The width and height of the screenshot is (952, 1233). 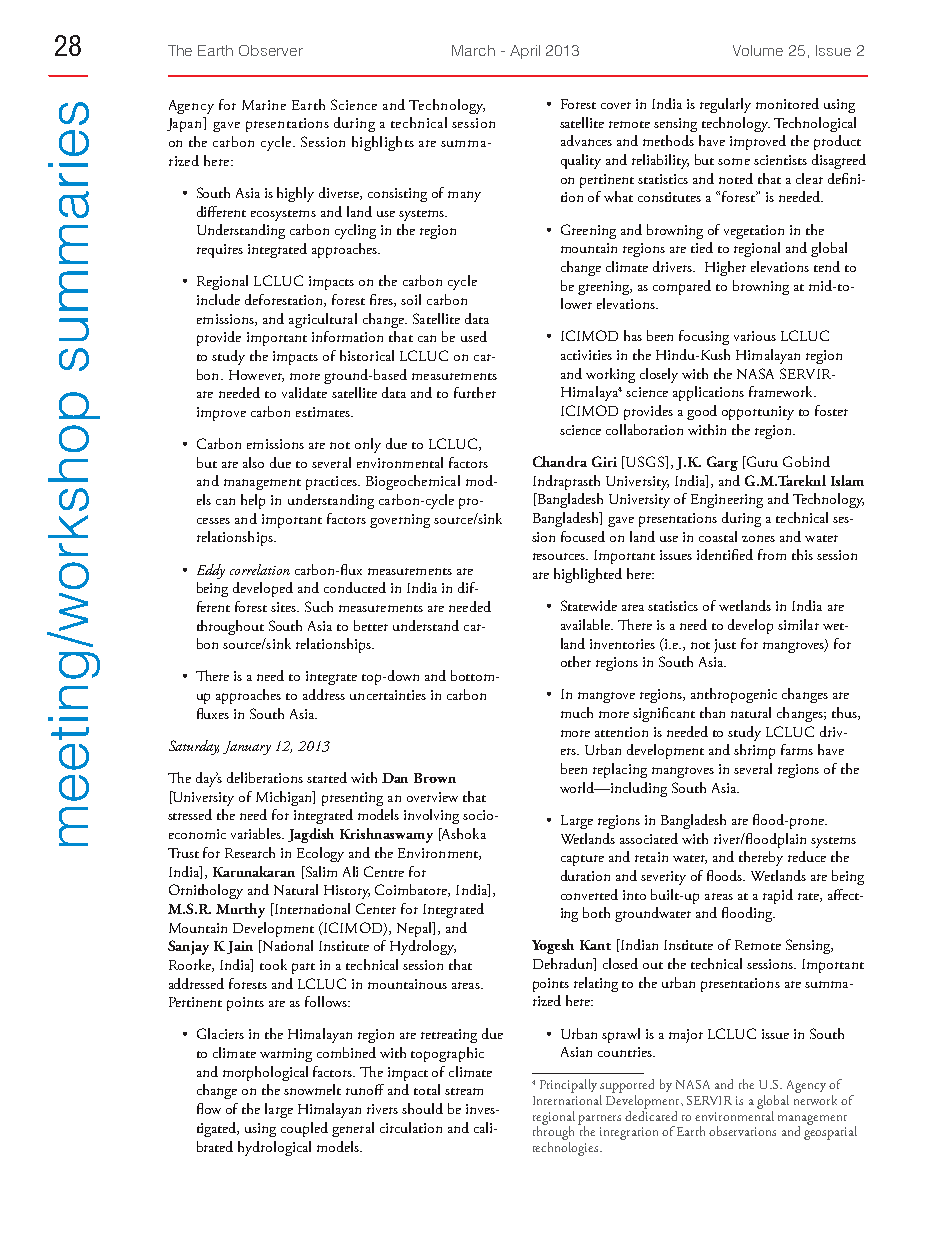 What do you see at coordinates (253, 462) in the screenshot?
I see `also` at bounding box center [253, 462].
